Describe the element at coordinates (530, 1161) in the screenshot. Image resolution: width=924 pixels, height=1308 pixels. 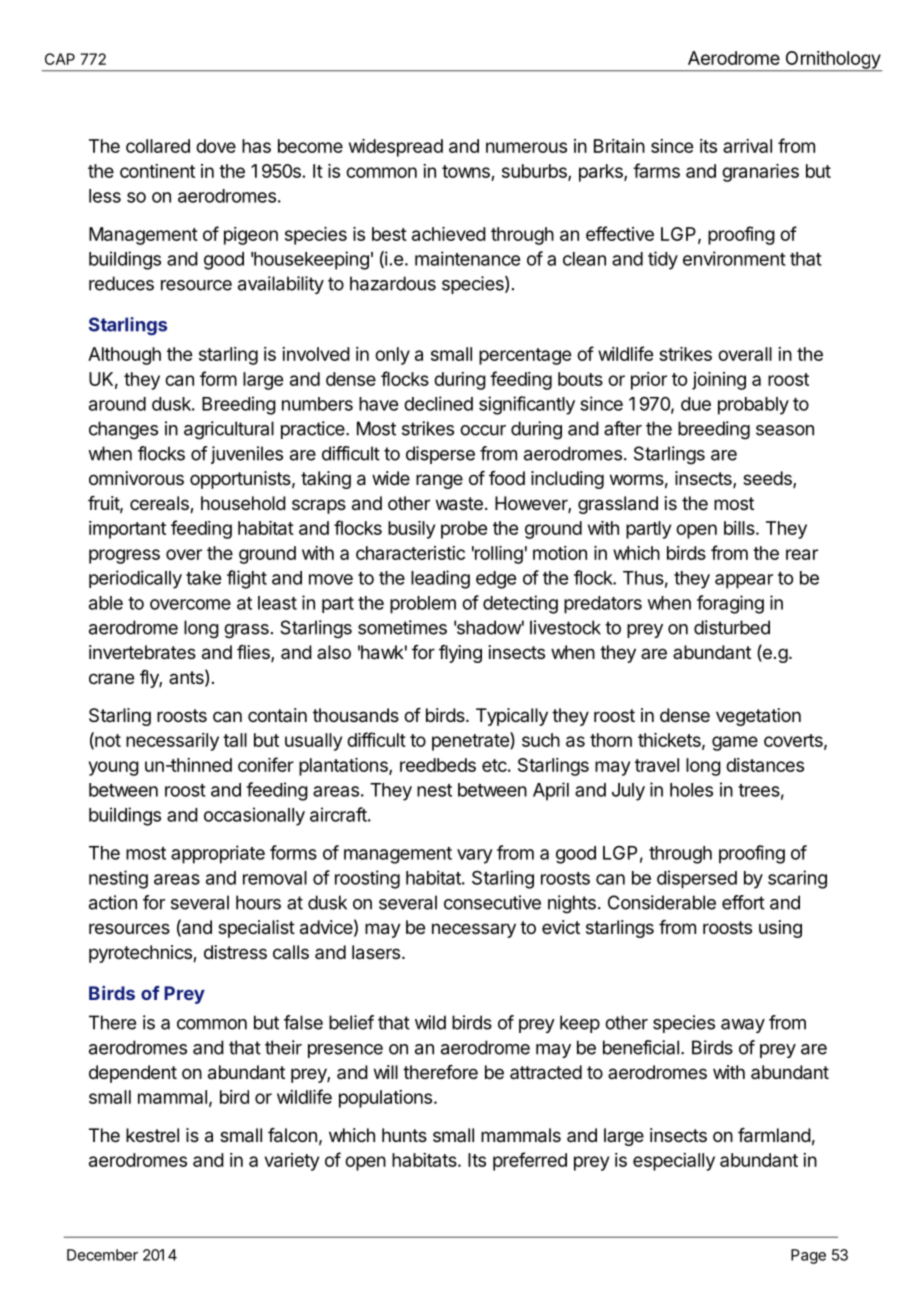
I see `preferred` at that location.
